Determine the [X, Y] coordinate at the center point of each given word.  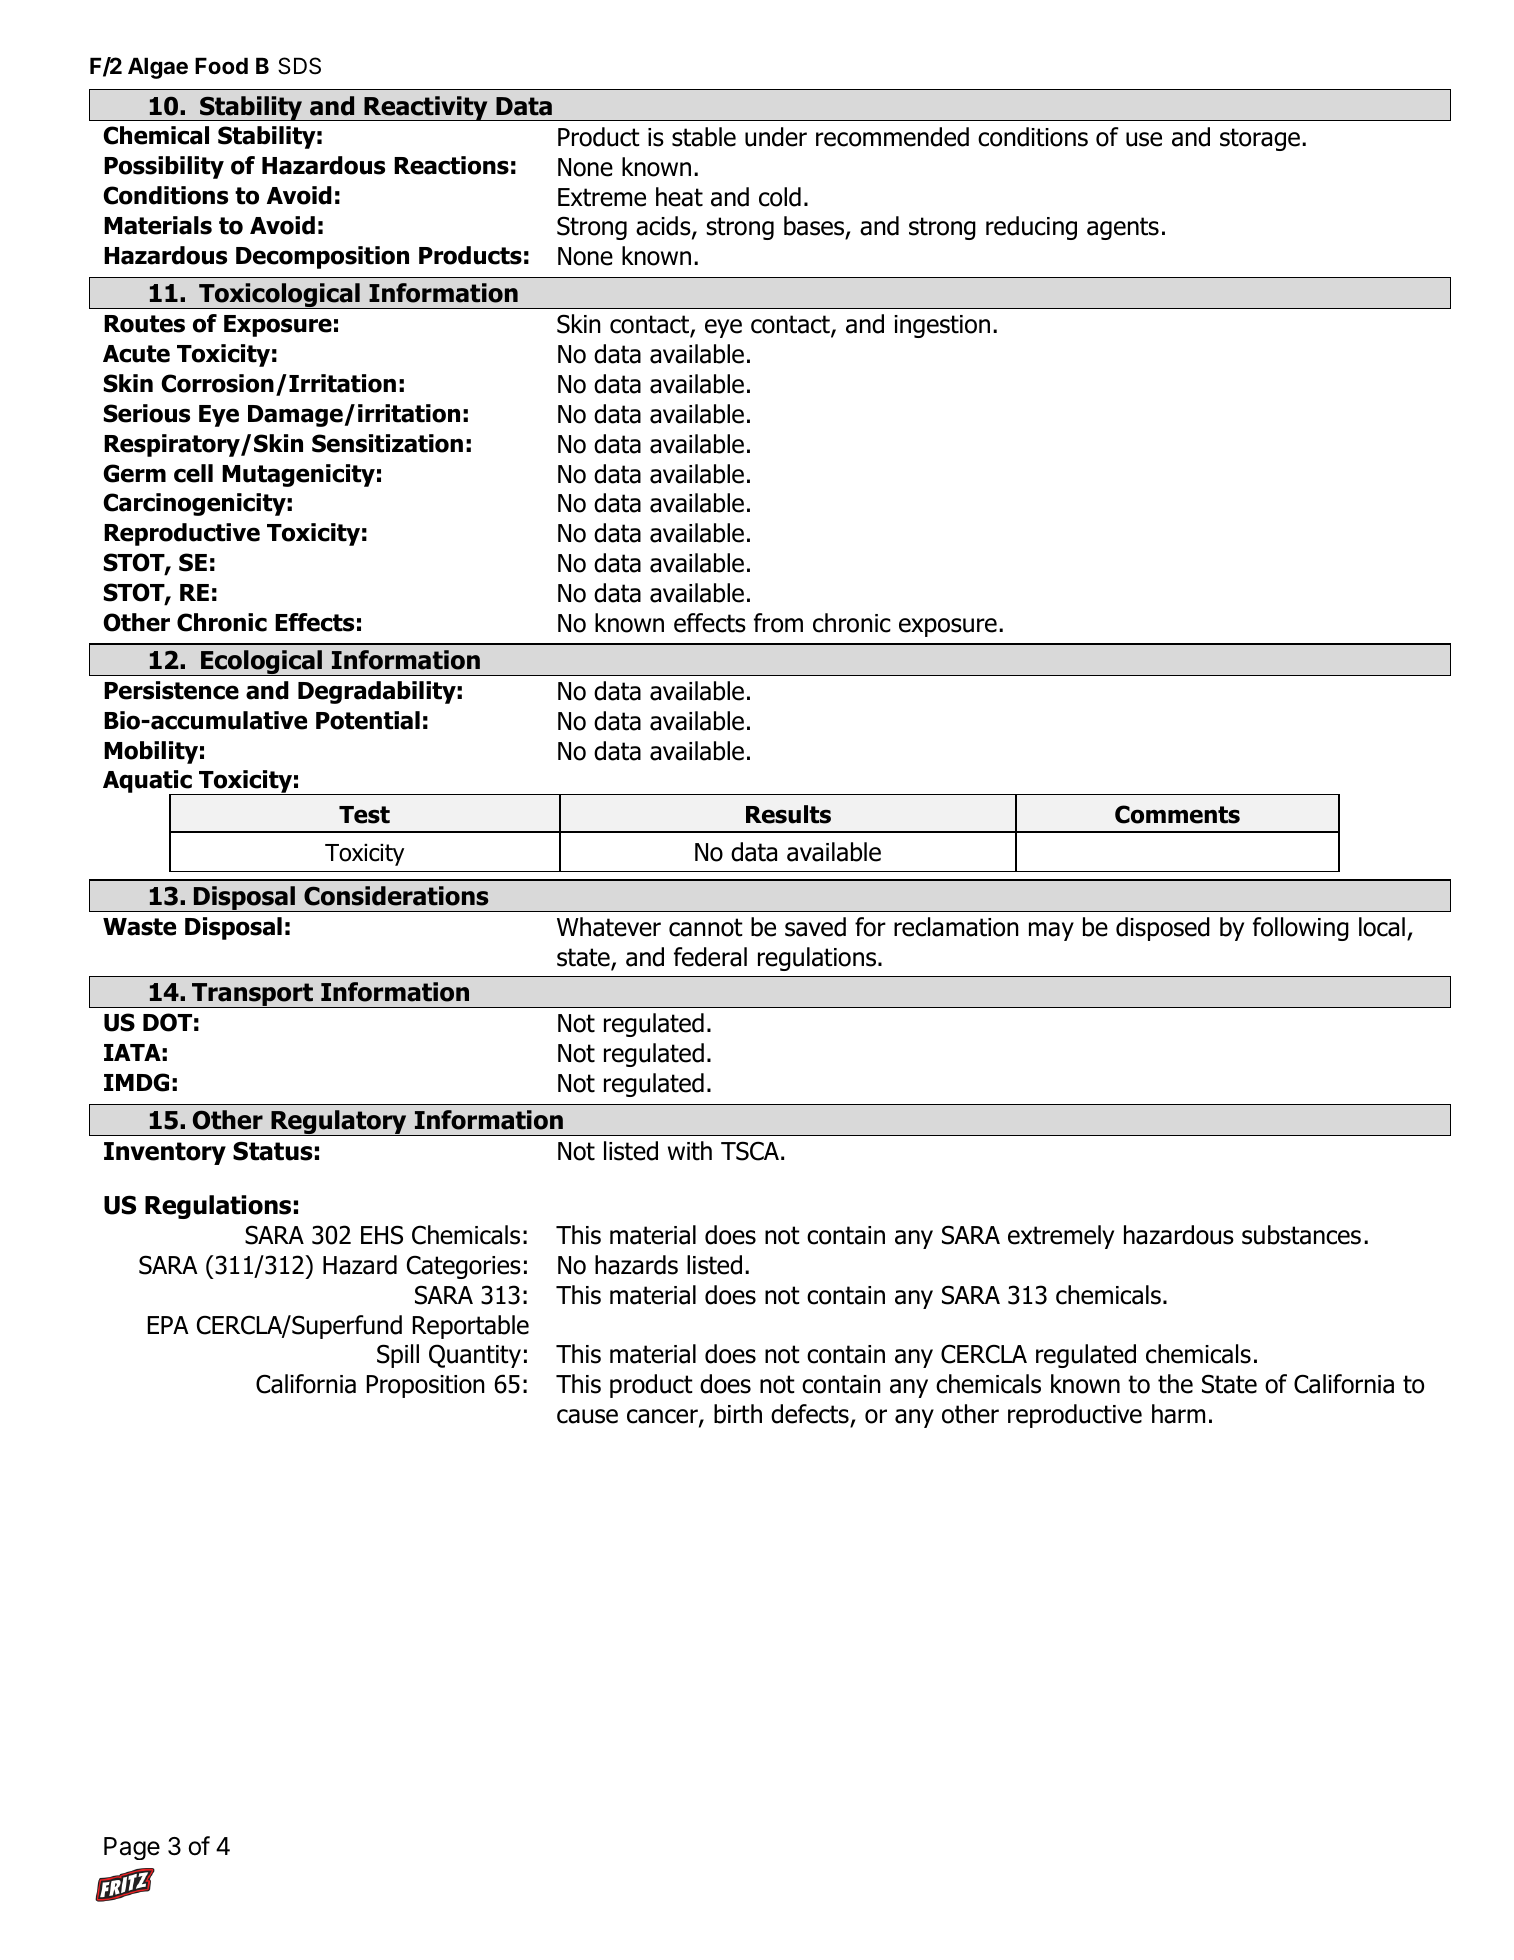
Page [132, 1848]
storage [1260, 139]
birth [738, 1414]
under [776, 137]
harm [1178, 1414]
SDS [299, 66]
